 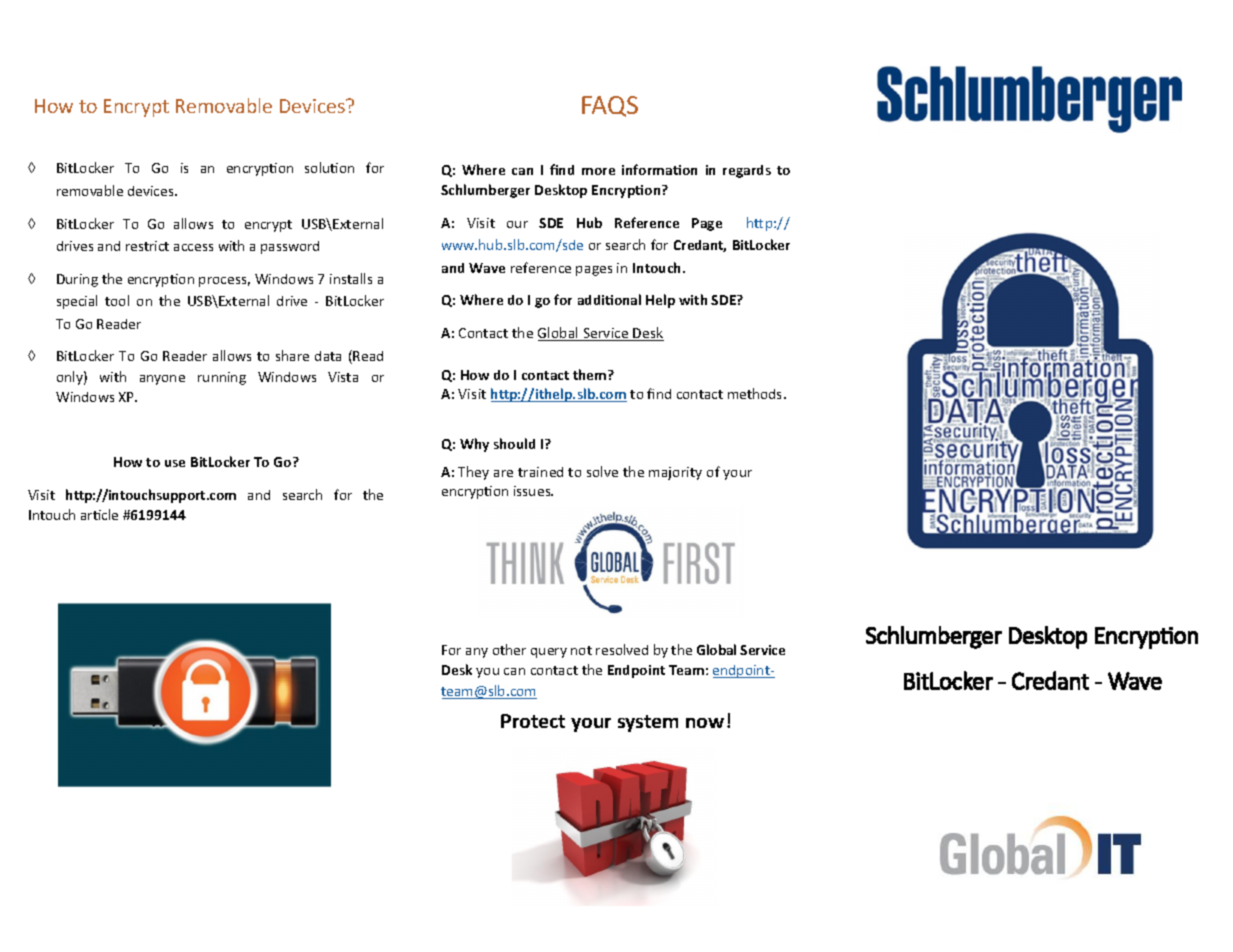 I want to click on regards, so click(x=747, y=171).
